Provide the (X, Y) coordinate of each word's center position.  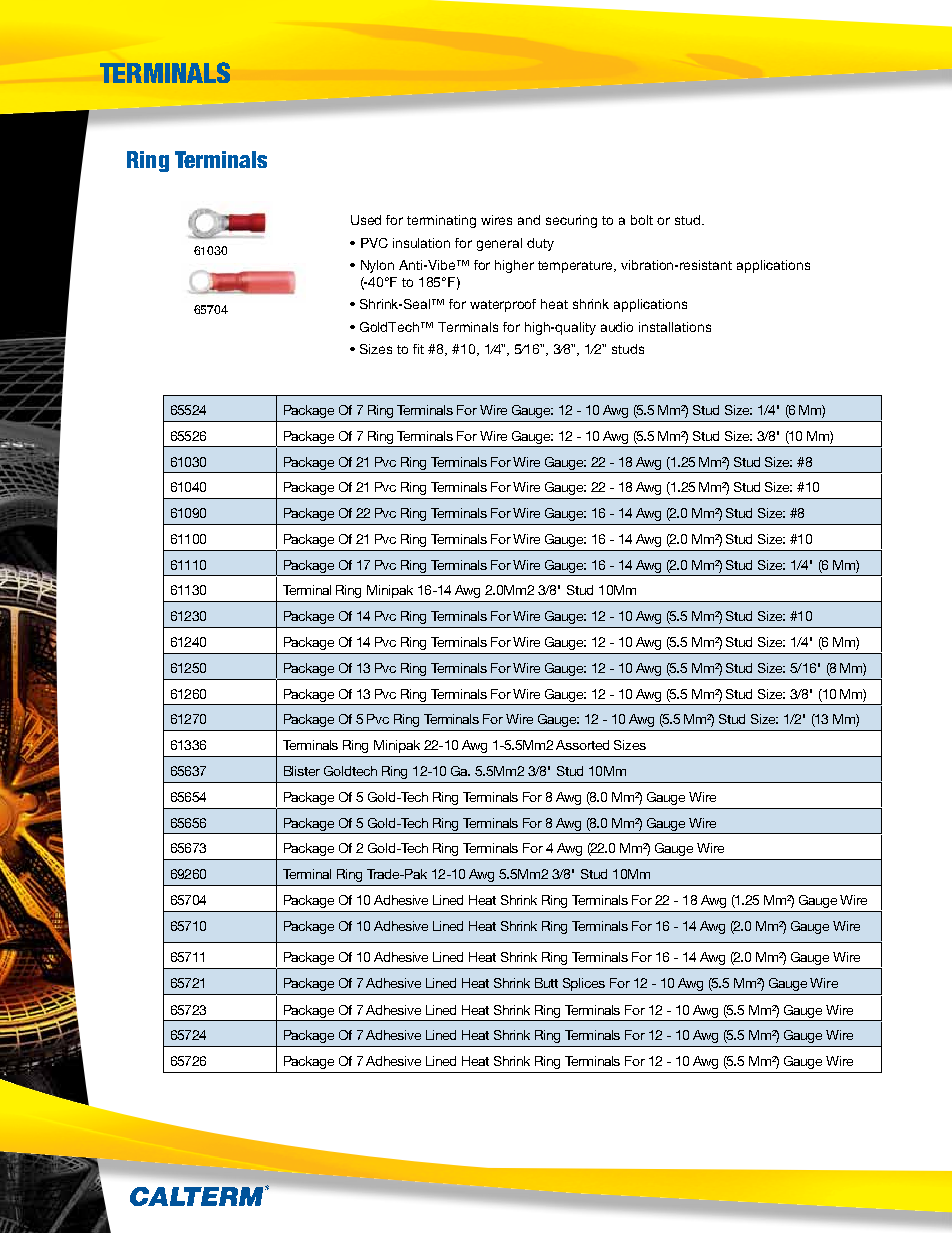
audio (617, 327)
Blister (302, 771)
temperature (577, 267)
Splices (584, 984)
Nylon (377, 266)
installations (675, 327)
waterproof (503, 305)
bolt (642, 220)
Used (366, 220)
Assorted (582, 745)
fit (418, 349)
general (499, 244)
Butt (546, 983)
